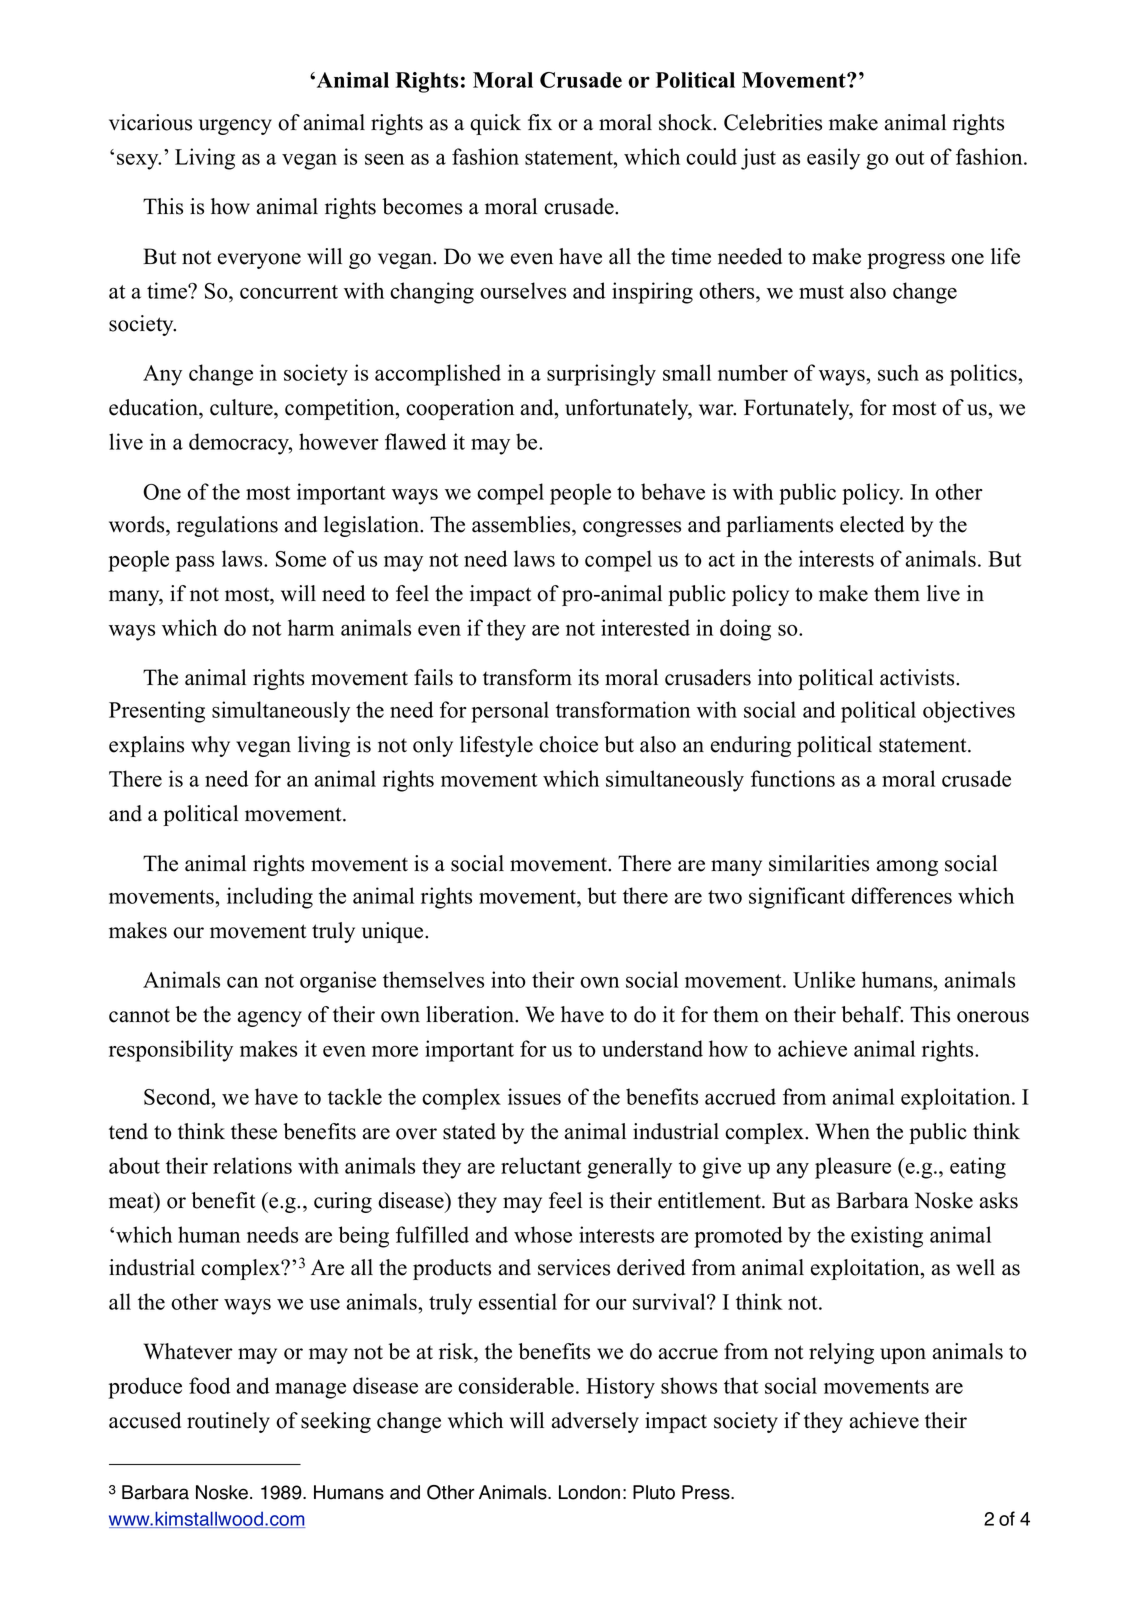 The image size is (1140, 1612). What do you see at coordinates (833, 159) in the page?
I see `easily` at bounding box center [833, 159].
